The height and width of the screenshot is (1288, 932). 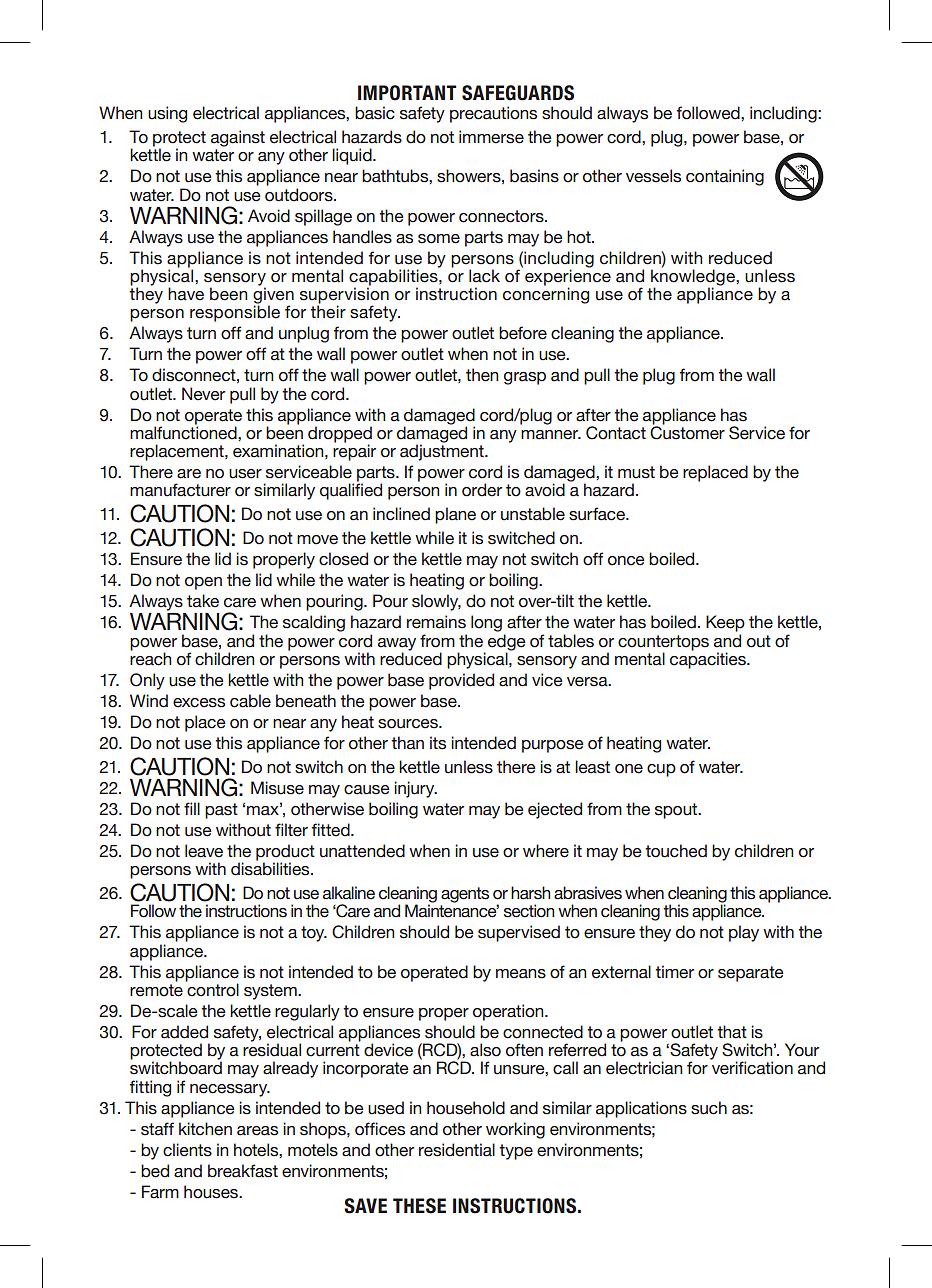 I want to click on immerse, so click(x=491, y=137).
